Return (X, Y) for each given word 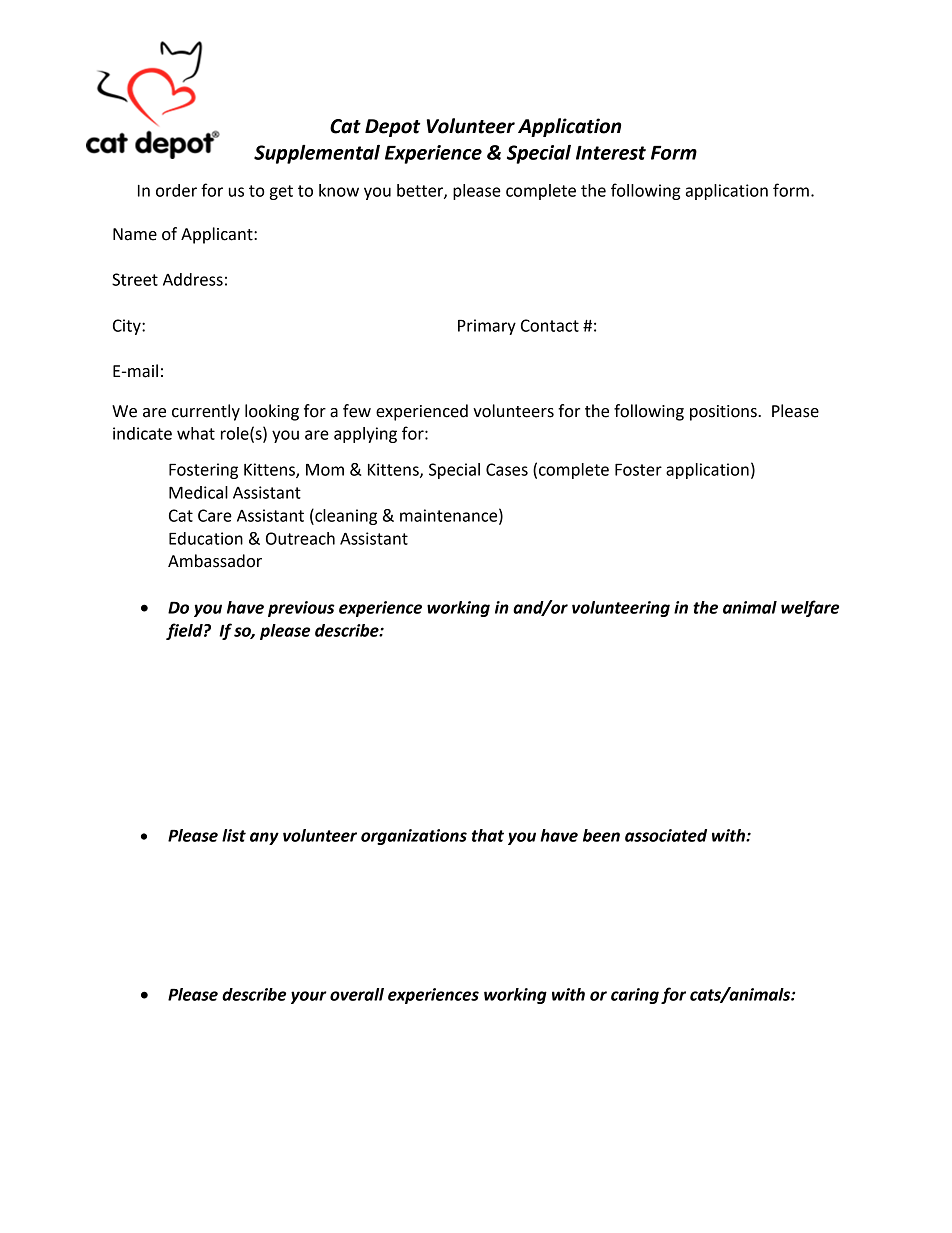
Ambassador (215, 561)
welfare (810, 608)
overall (357, 994)
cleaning (345, 517)
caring (635, 996)
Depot (393, 128)
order (176, 190)
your (309, 997)
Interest (611, 153)
